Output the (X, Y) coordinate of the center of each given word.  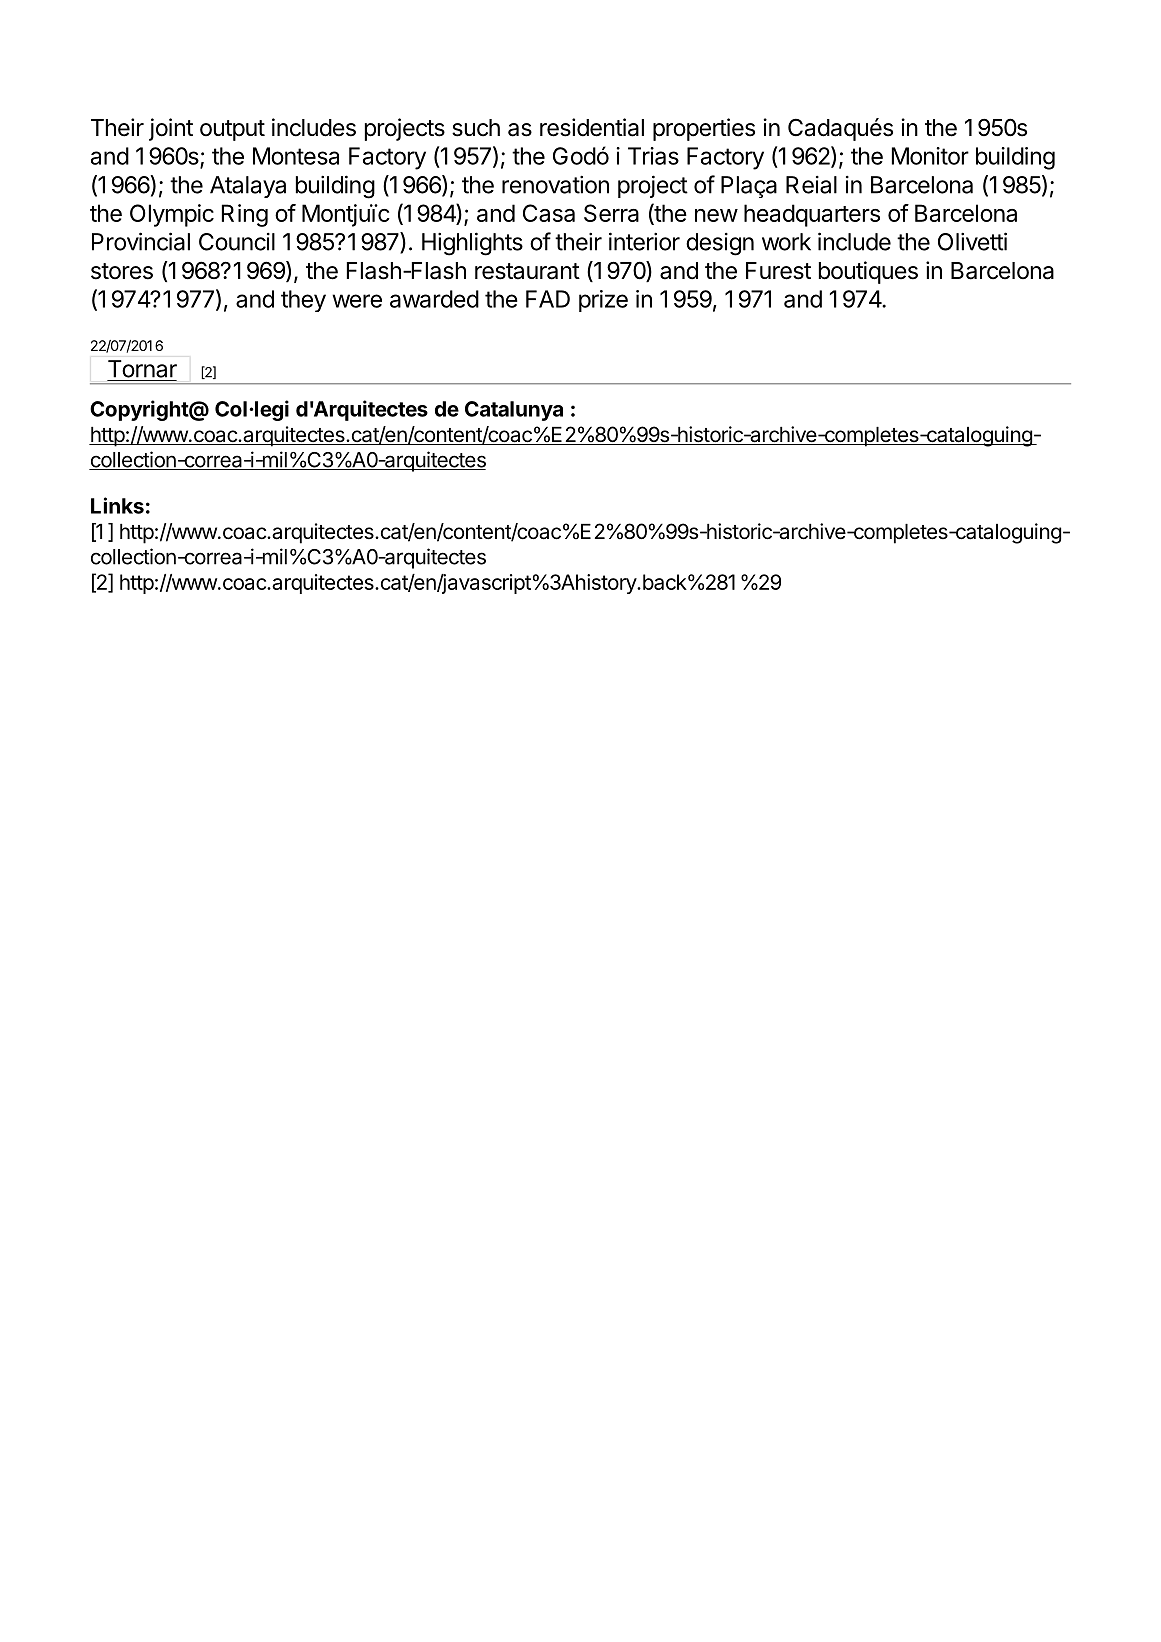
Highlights (472, 244)
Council (237, 242)
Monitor (930, 156)
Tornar (142, 369)
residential (592, 127)
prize (603, 301)
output (232, 130)
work (786, 242)
